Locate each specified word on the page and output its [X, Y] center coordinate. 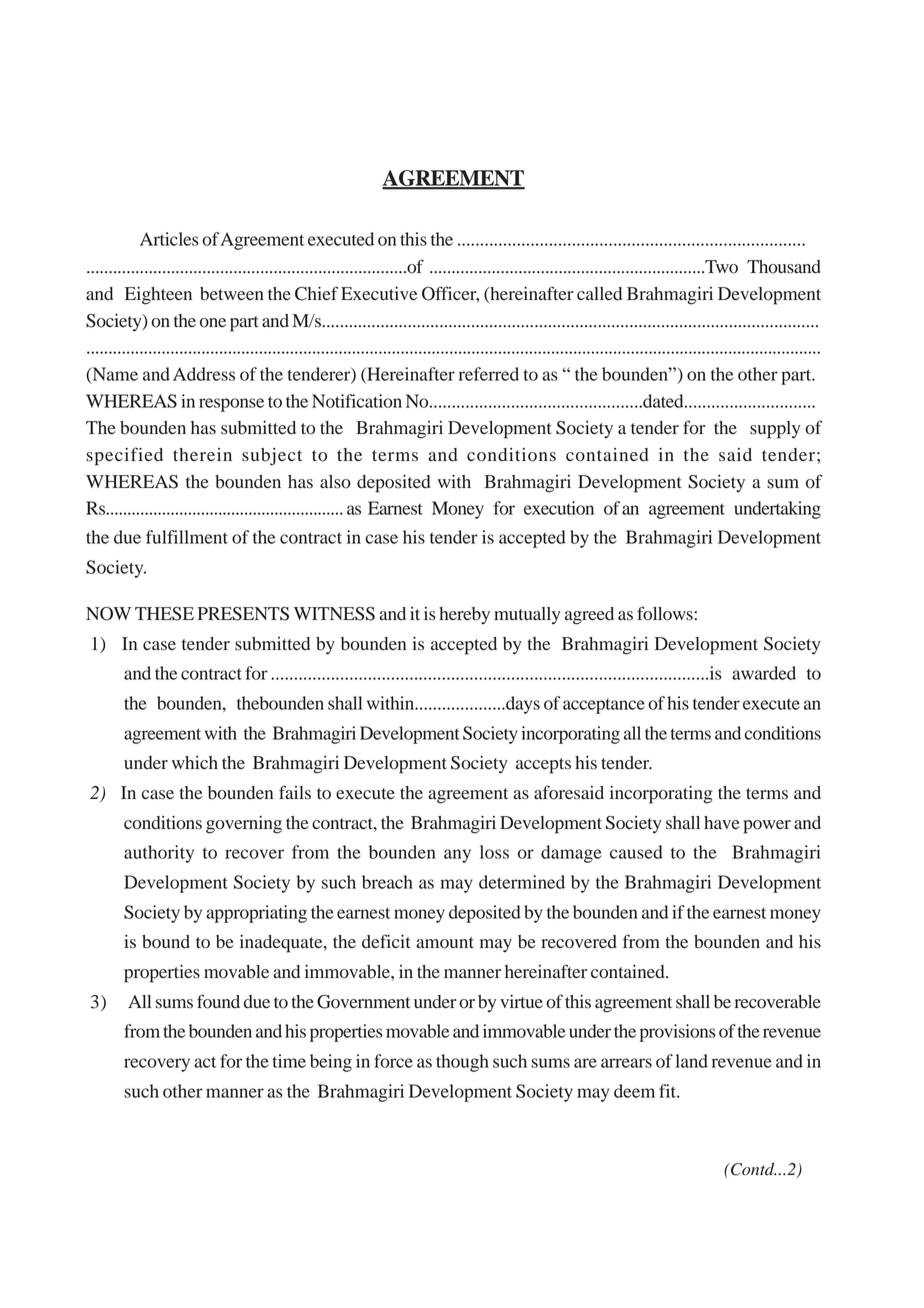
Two [720, 267]
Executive [379, 294]
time [289, 1061]
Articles [169, 239]
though [462, 1063]
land [692, 1061]
